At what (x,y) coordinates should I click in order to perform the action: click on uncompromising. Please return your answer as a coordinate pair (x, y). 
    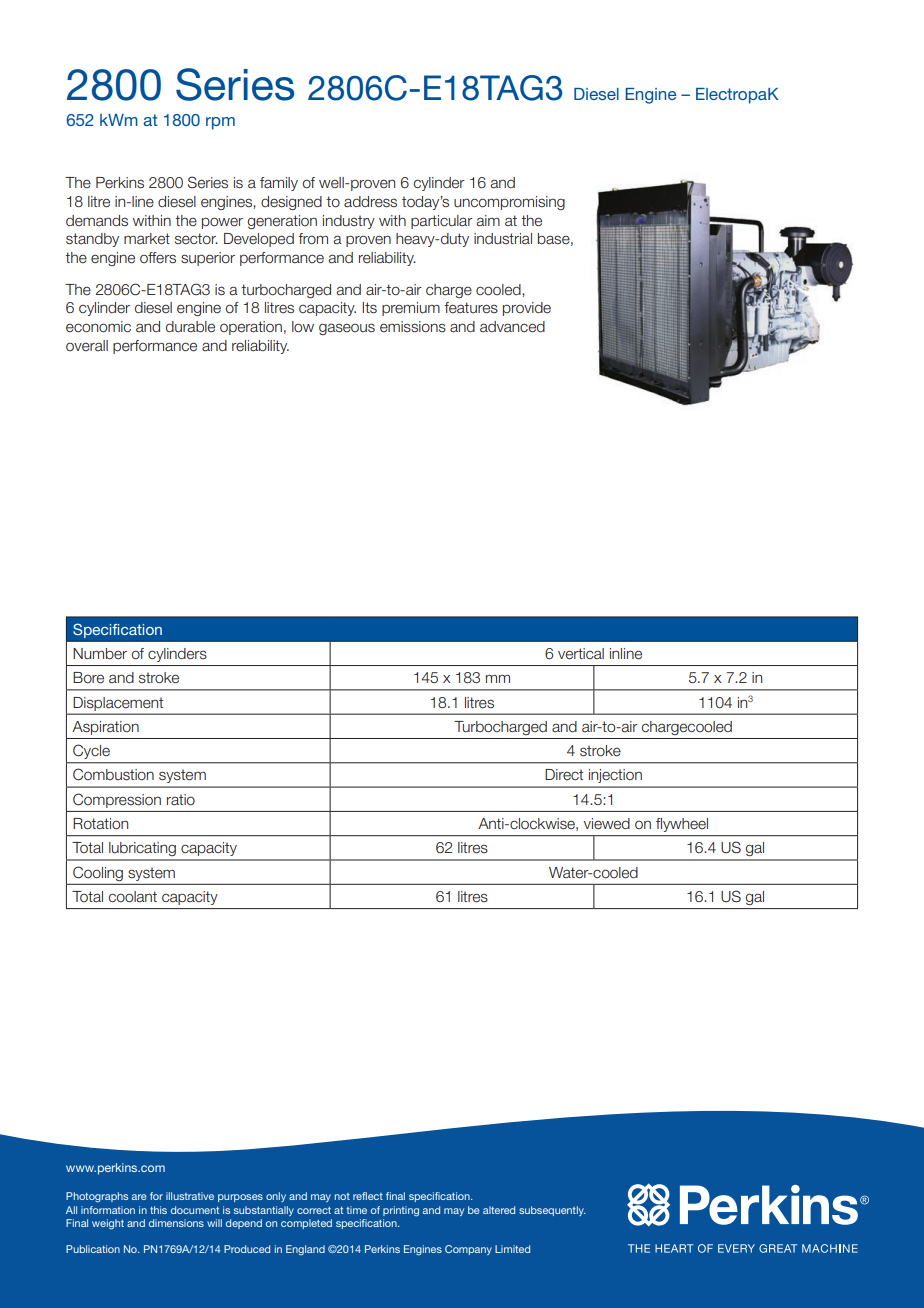
    Looking at the image, I should click on (509, 203).
